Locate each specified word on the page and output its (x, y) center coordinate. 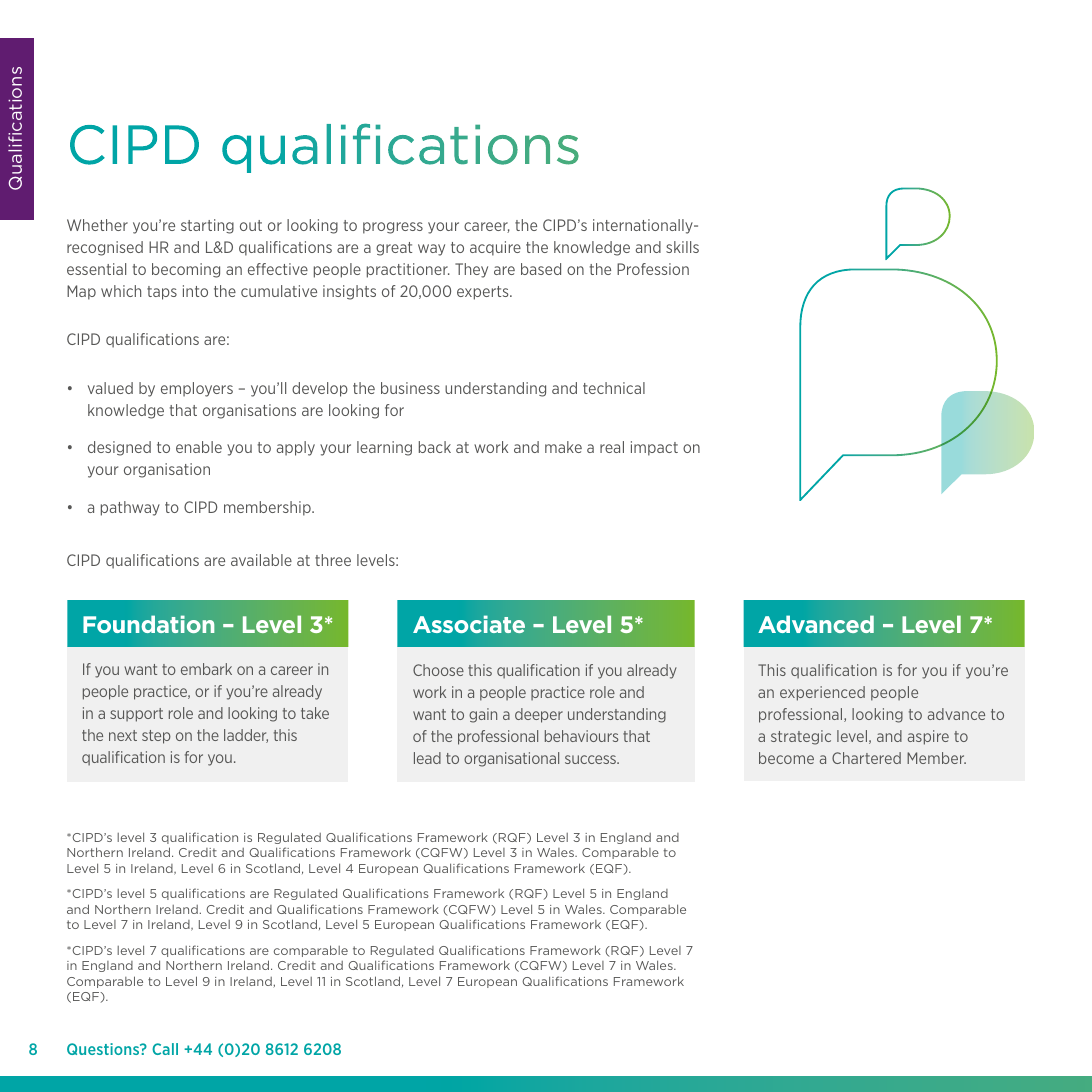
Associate (469, 624)
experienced (822, 693)
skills (682, 247)
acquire (495, 248)
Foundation (149, 624)
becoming (186, 270)
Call (165, 1049)
